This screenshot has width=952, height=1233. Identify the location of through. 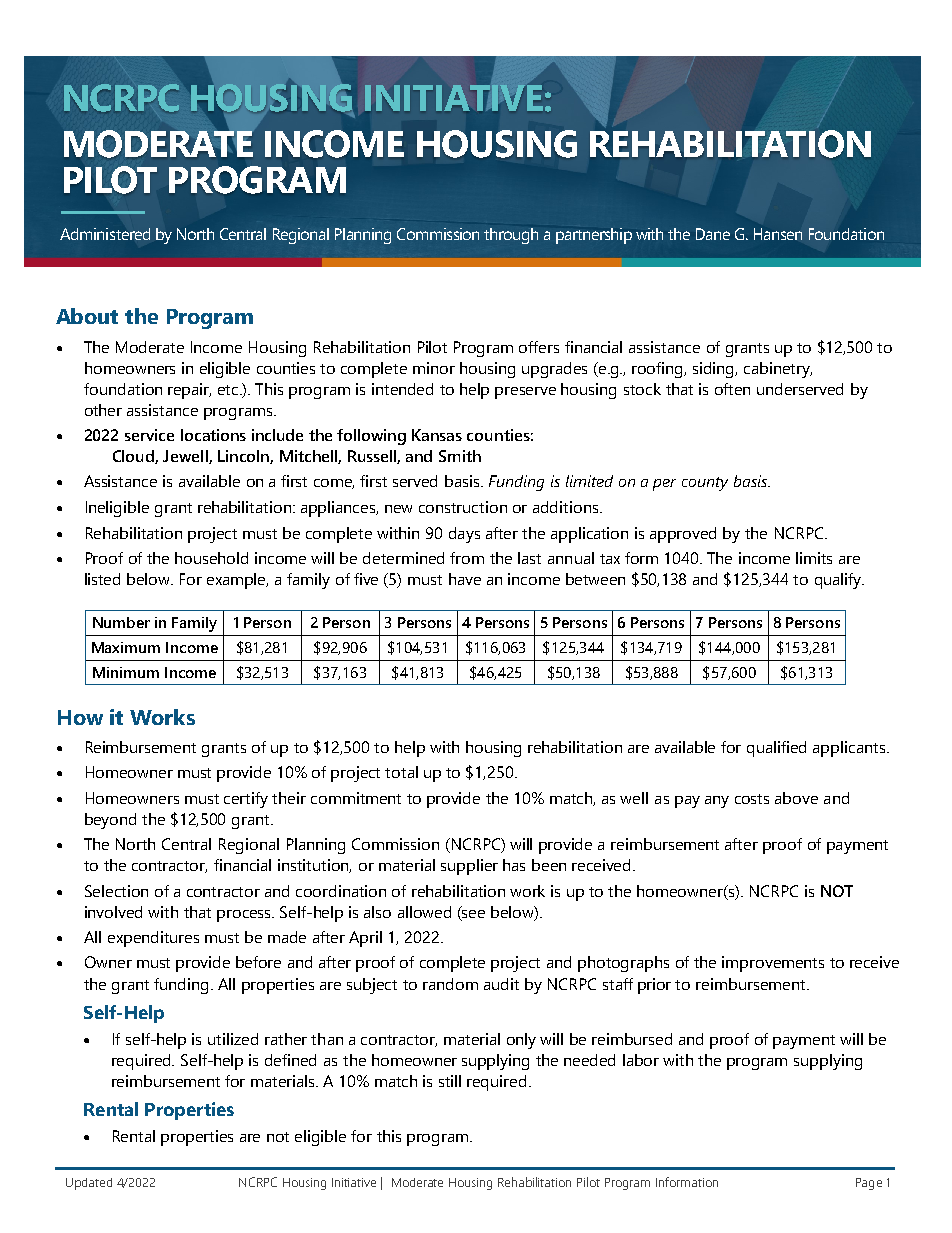
(511, 236).
